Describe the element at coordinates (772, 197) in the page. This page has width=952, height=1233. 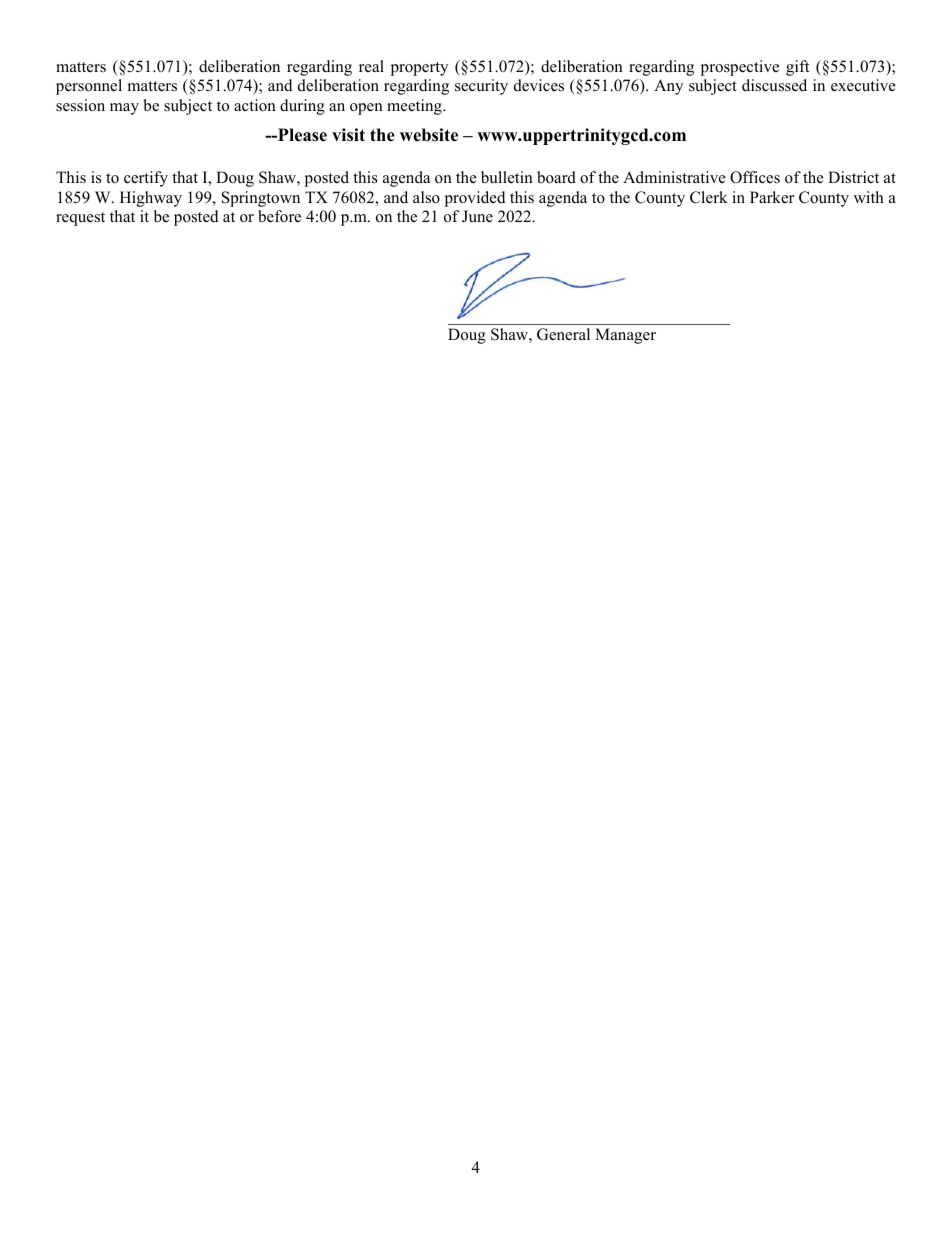
I see `Parker` at that location.
